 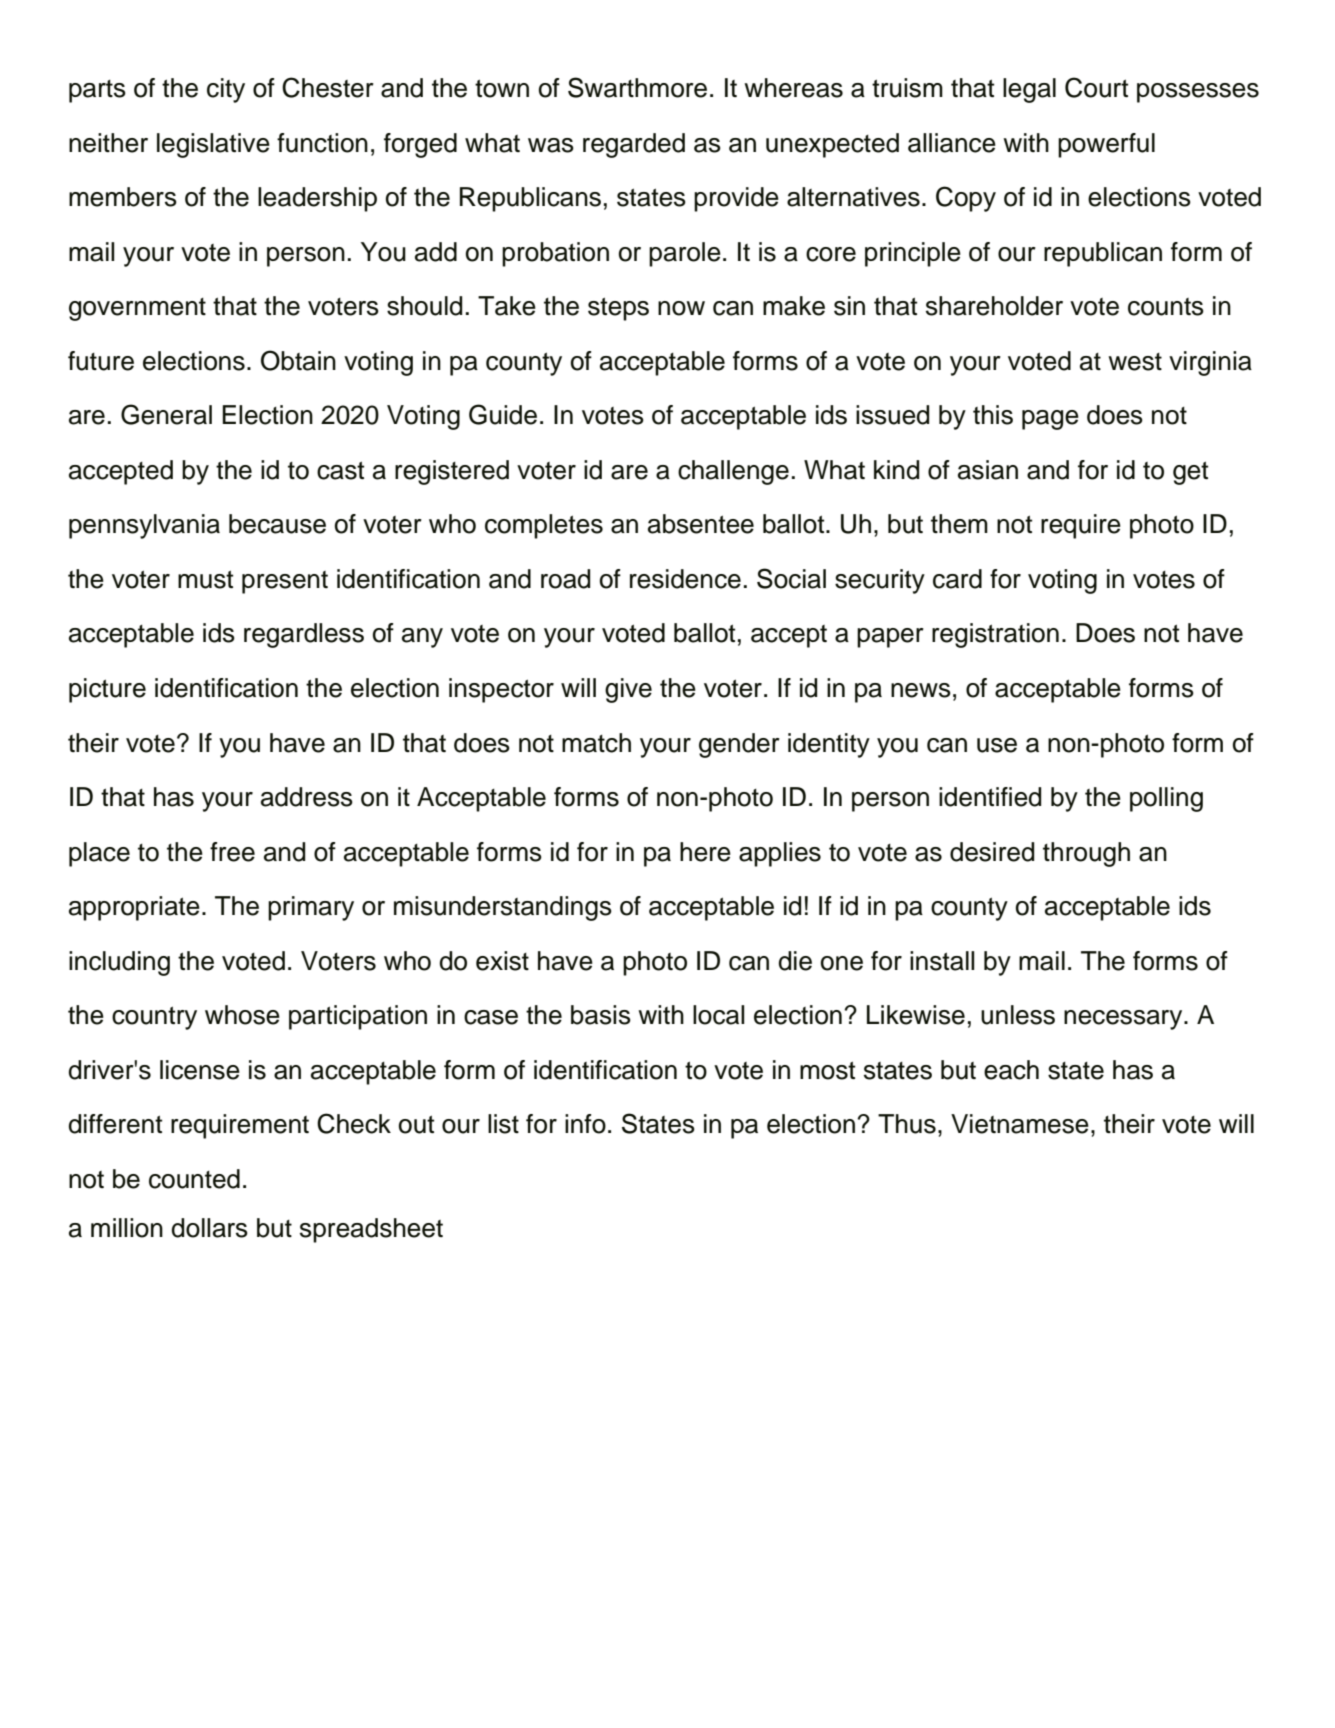 What do you see at coordinates (232, 852) in the screenshot?
I see `free` at bounding box center [232, 852].
